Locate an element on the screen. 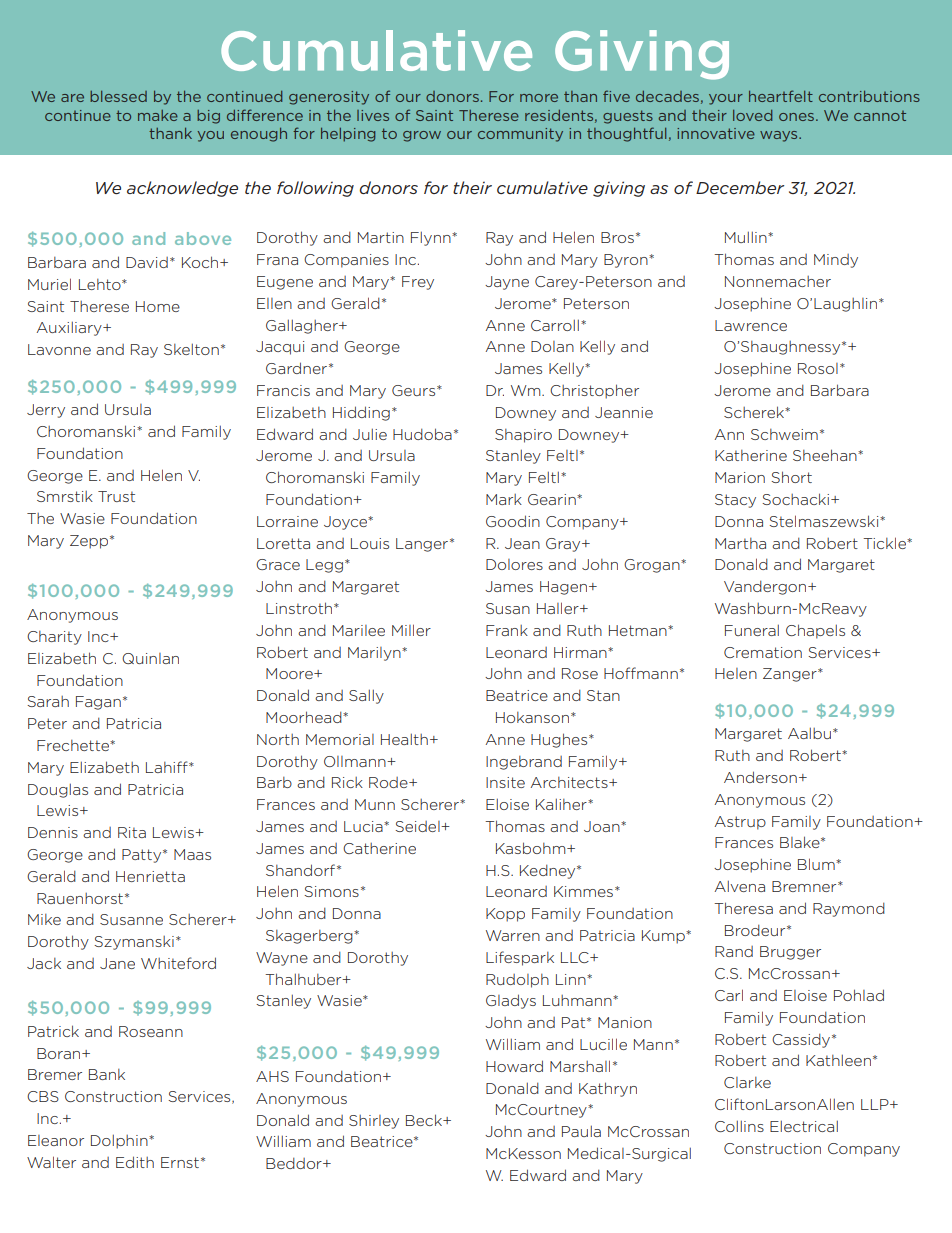 This screenshot has height=1233, width=952. Beck is located at coordinates (425, 1120).
